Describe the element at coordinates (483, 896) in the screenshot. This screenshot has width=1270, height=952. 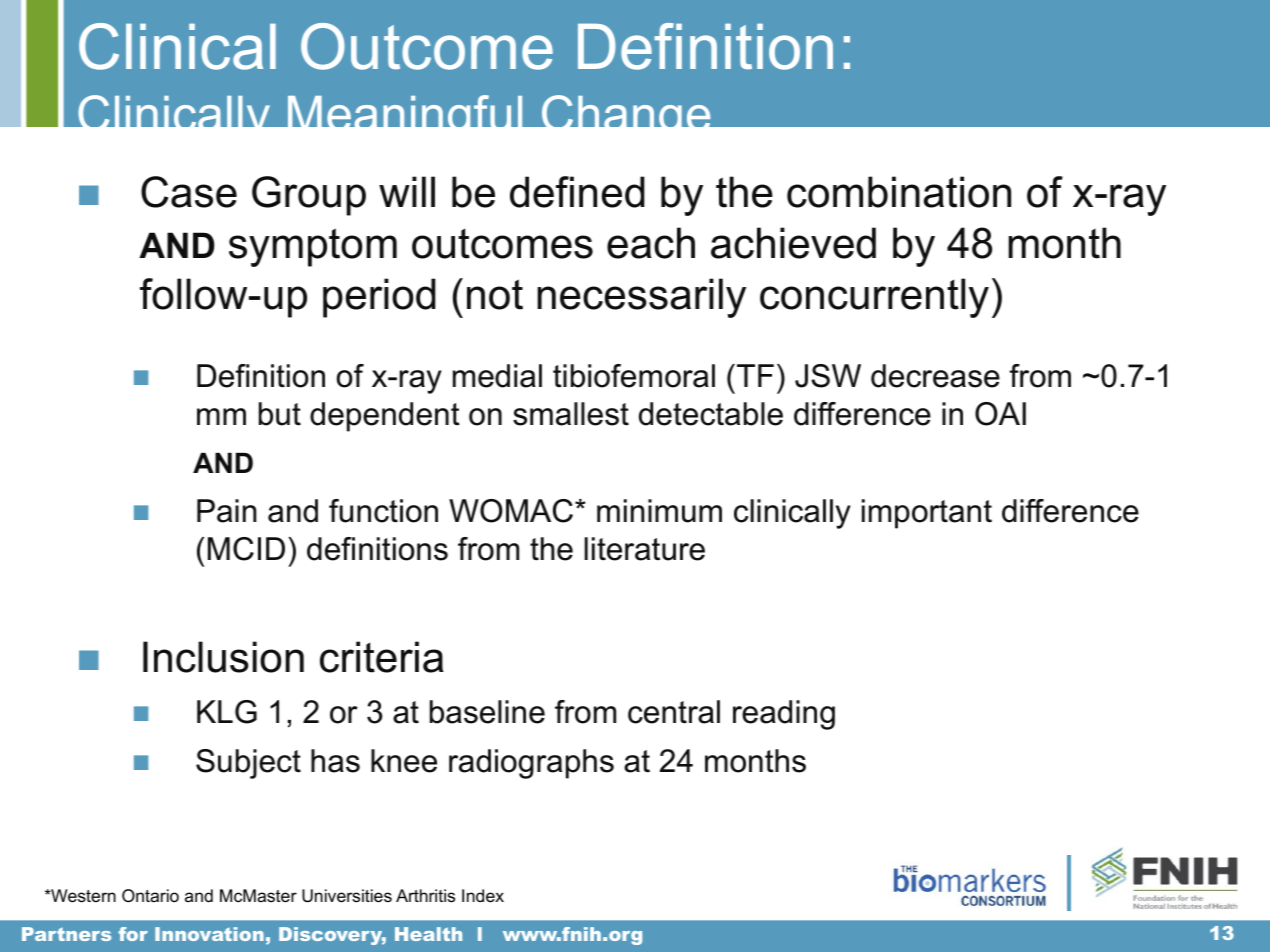
I see `Index` at that location.
